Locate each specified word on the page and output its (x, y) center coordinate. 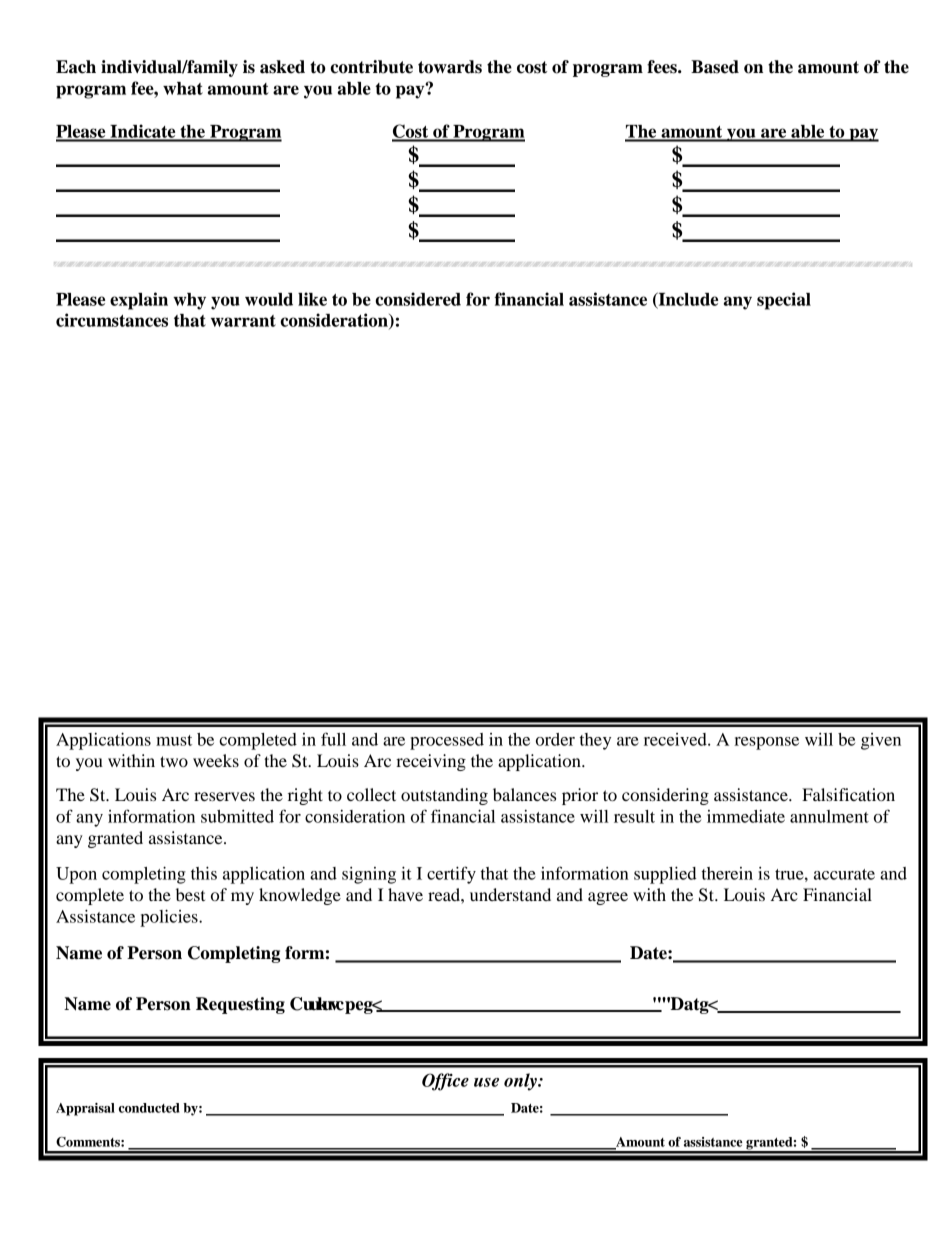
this (204, 873)
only (521, 1082)
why (189, 301)
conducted (149, 1108)
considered (418, 299)
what (183, 88)
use (486, 1082)
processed (447, 741)
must (174, 740)
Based (715, 67)
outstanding (444, 796)
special (784, 301)
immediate (746, 816)
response (766, 743)
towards (450, 67)
